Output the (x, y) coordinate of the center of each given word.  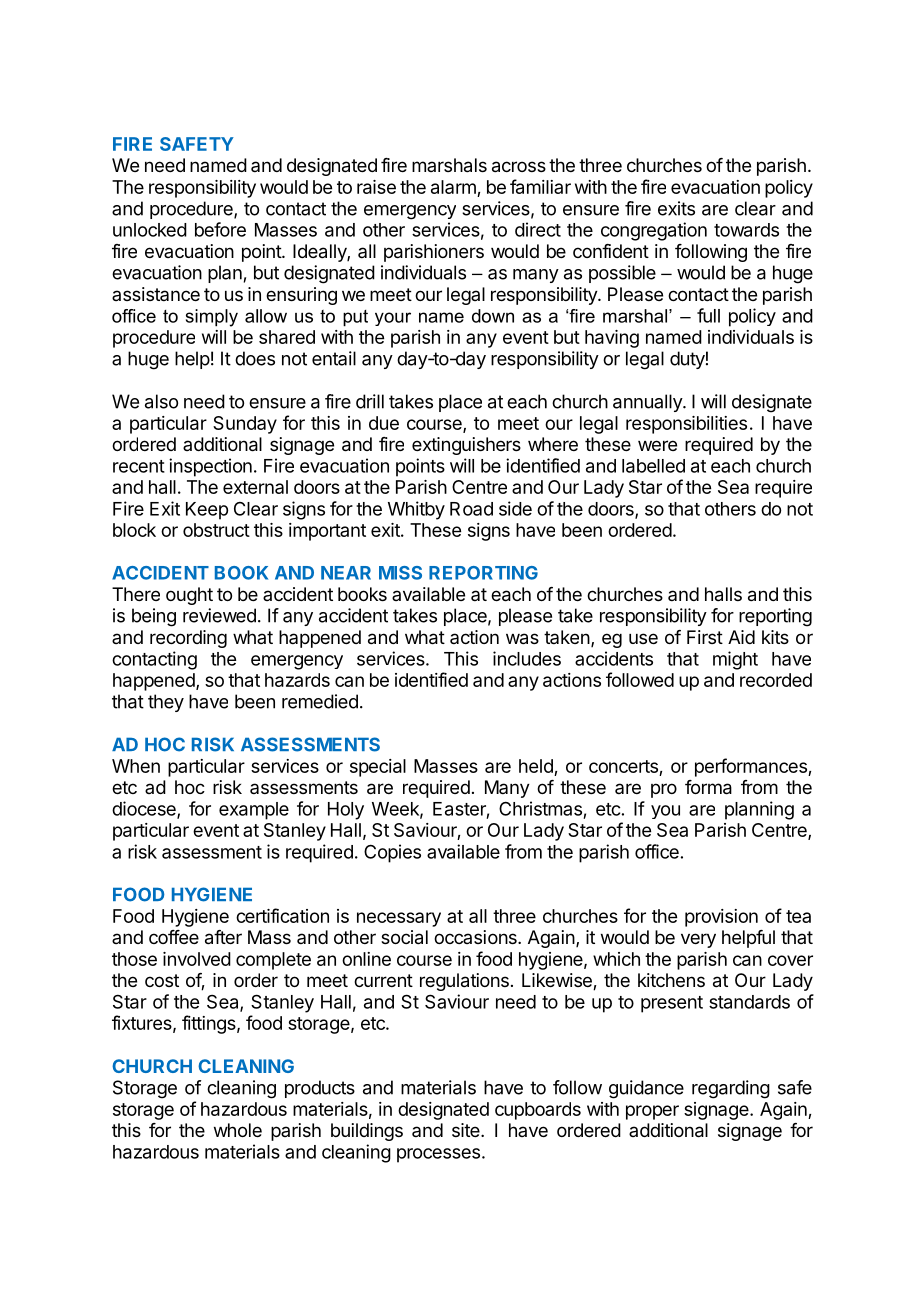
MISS (400, 573)
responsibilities (686, 425)
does (255, 358)
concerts (623, 766)
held (536, 766)
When (136, 766)
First (705, 637)
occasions (476, 937)
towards (746, 230)
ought (189, 596)
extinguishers (466, 446)
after (223, 937)
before (220, 229)
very (698, 940)
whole (238, 1130)
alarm (454, 188)
